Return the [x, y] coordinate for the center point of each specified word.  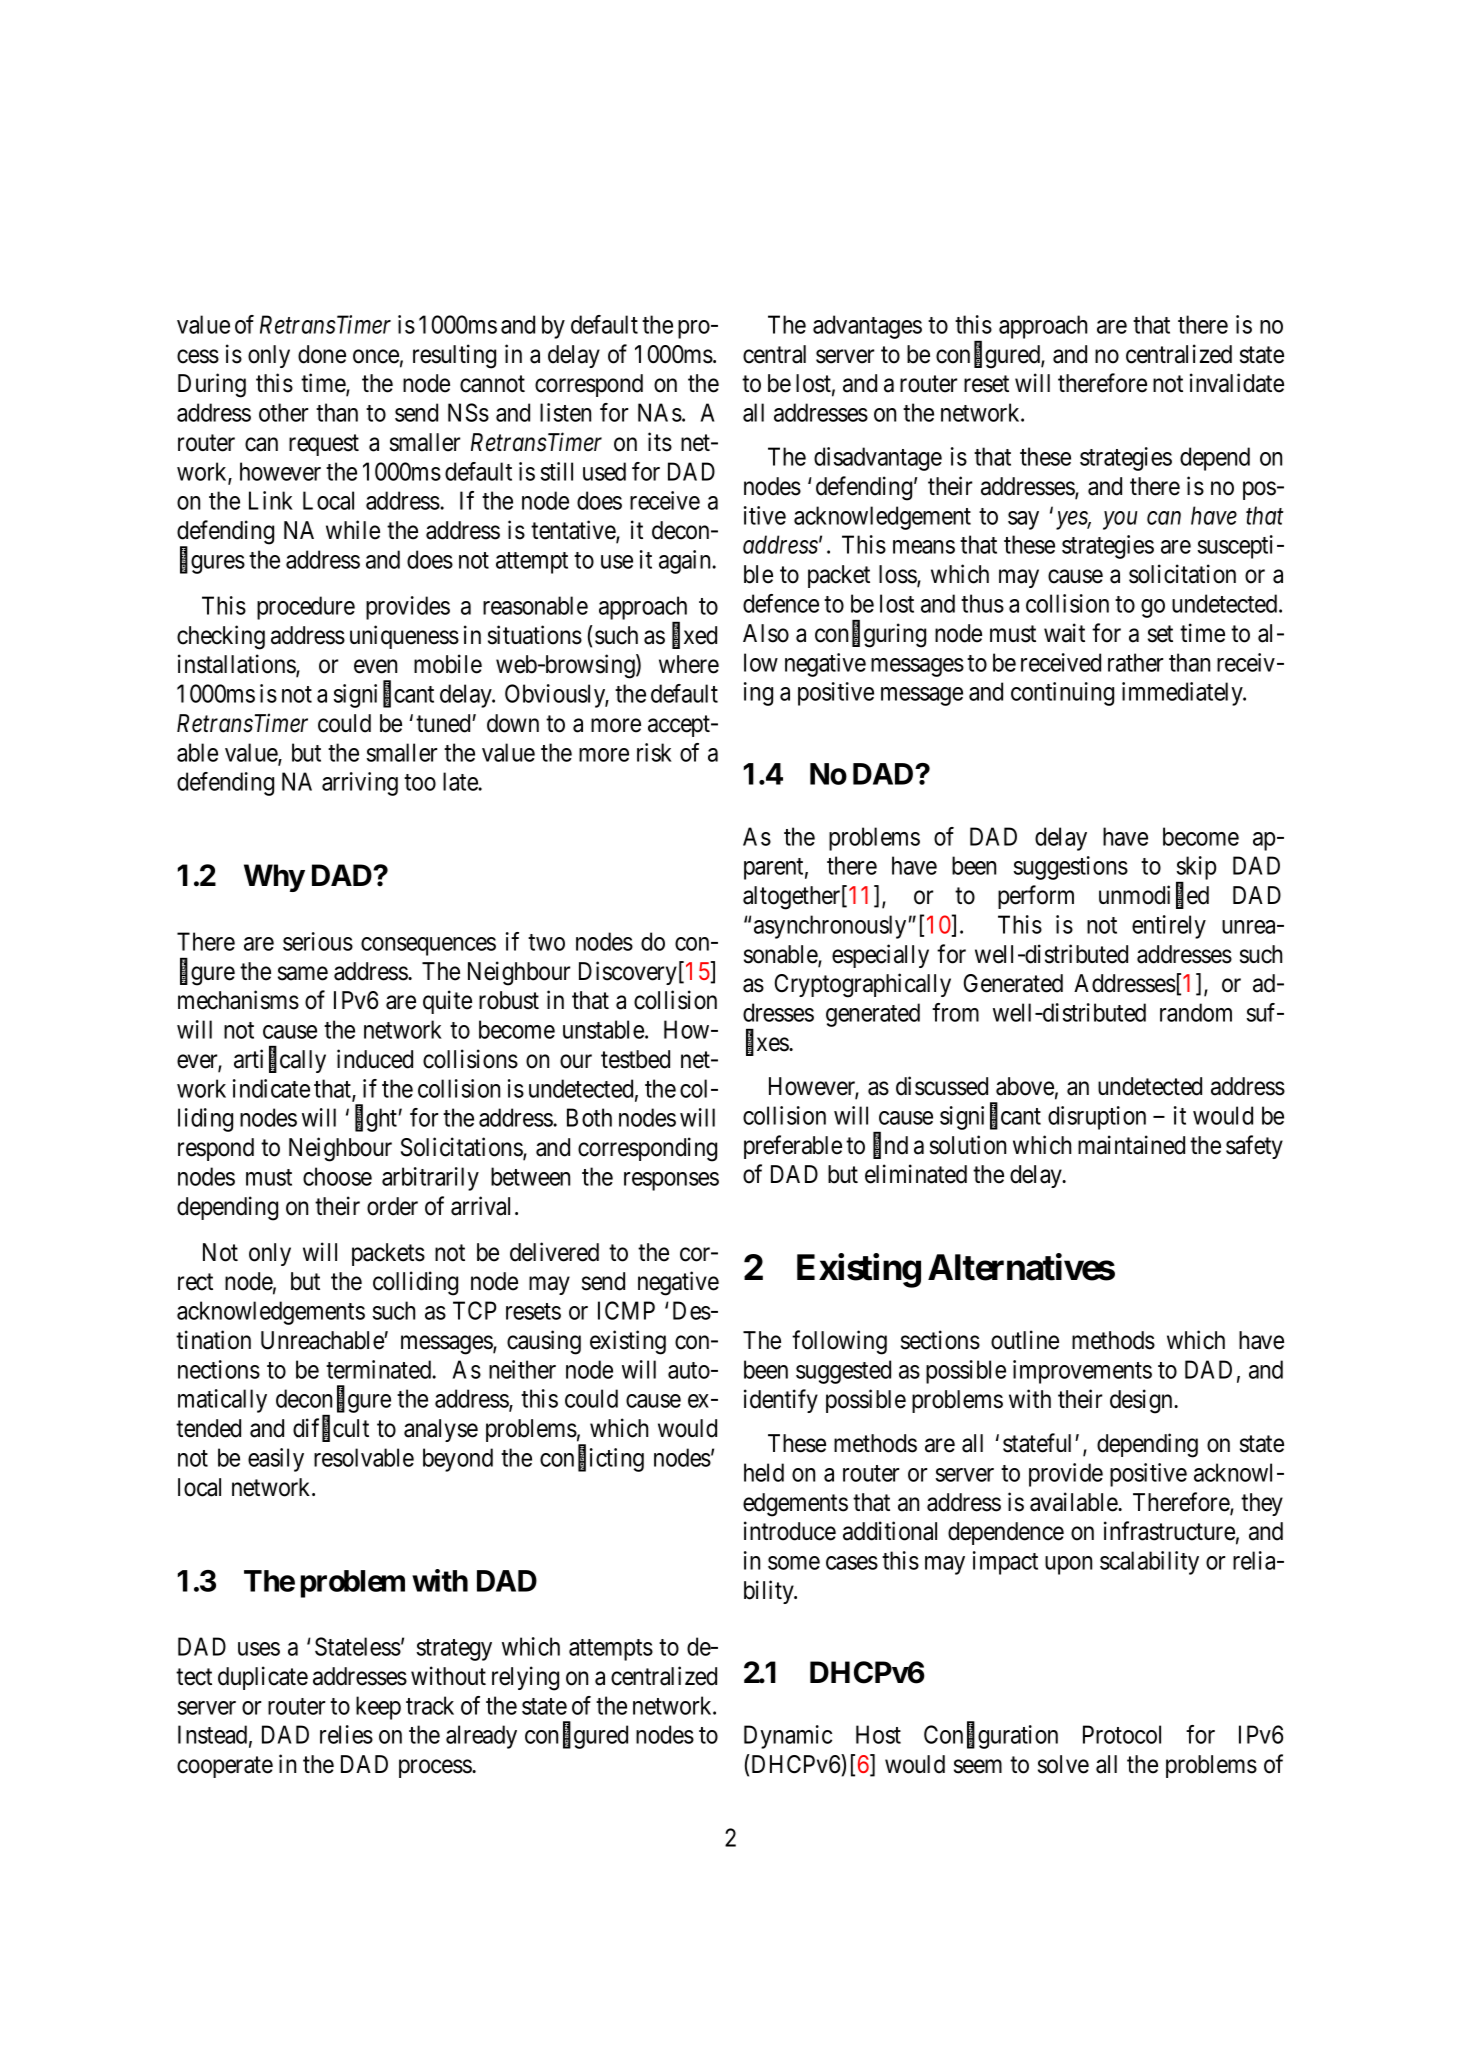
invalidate [1237, 383]
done [322, 354]
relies [346, 1734]
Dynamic [788, 1737]
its [660, 442]
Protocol [1122, 1734]
